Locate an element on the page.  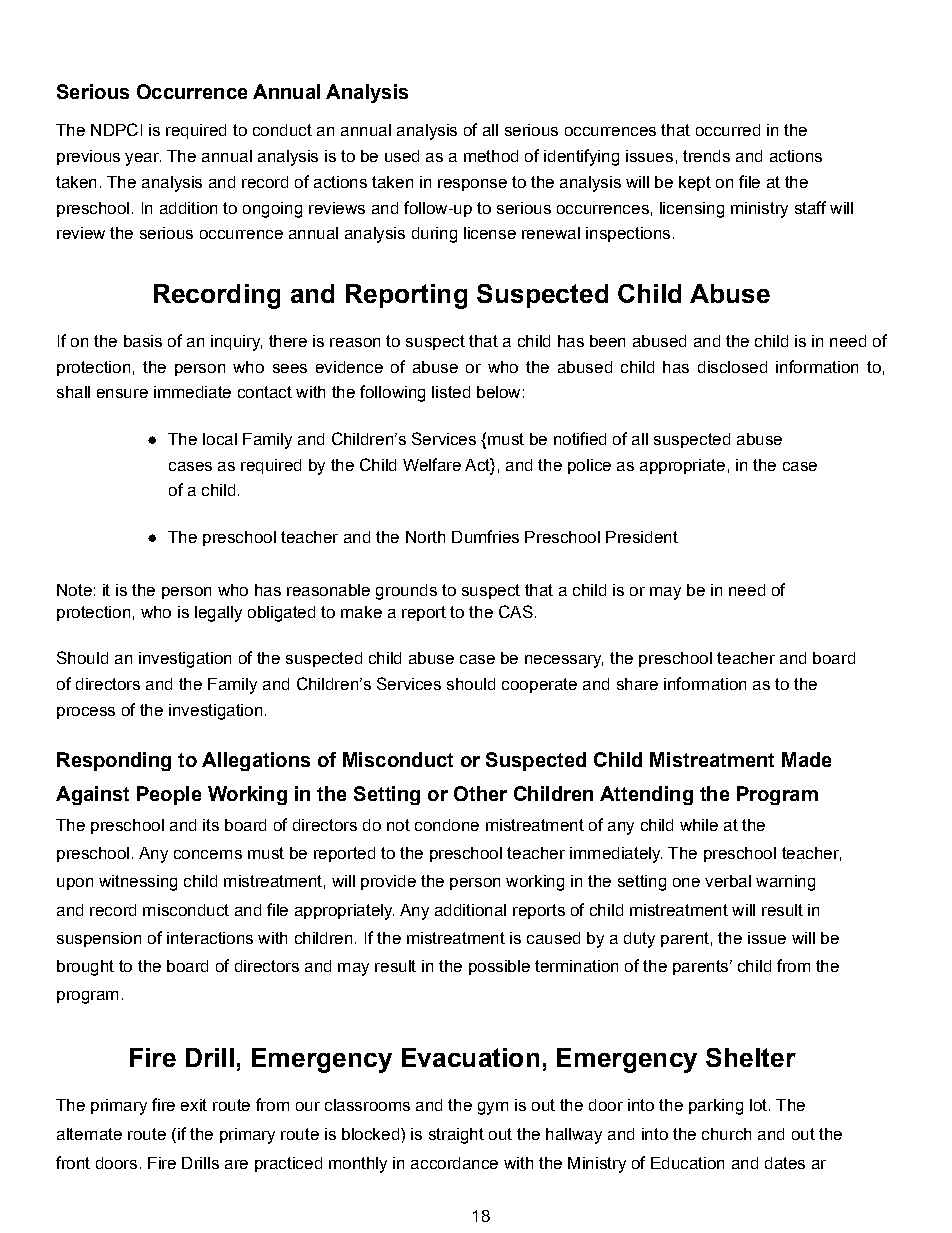
trends is located at coordinates (706, 156).
